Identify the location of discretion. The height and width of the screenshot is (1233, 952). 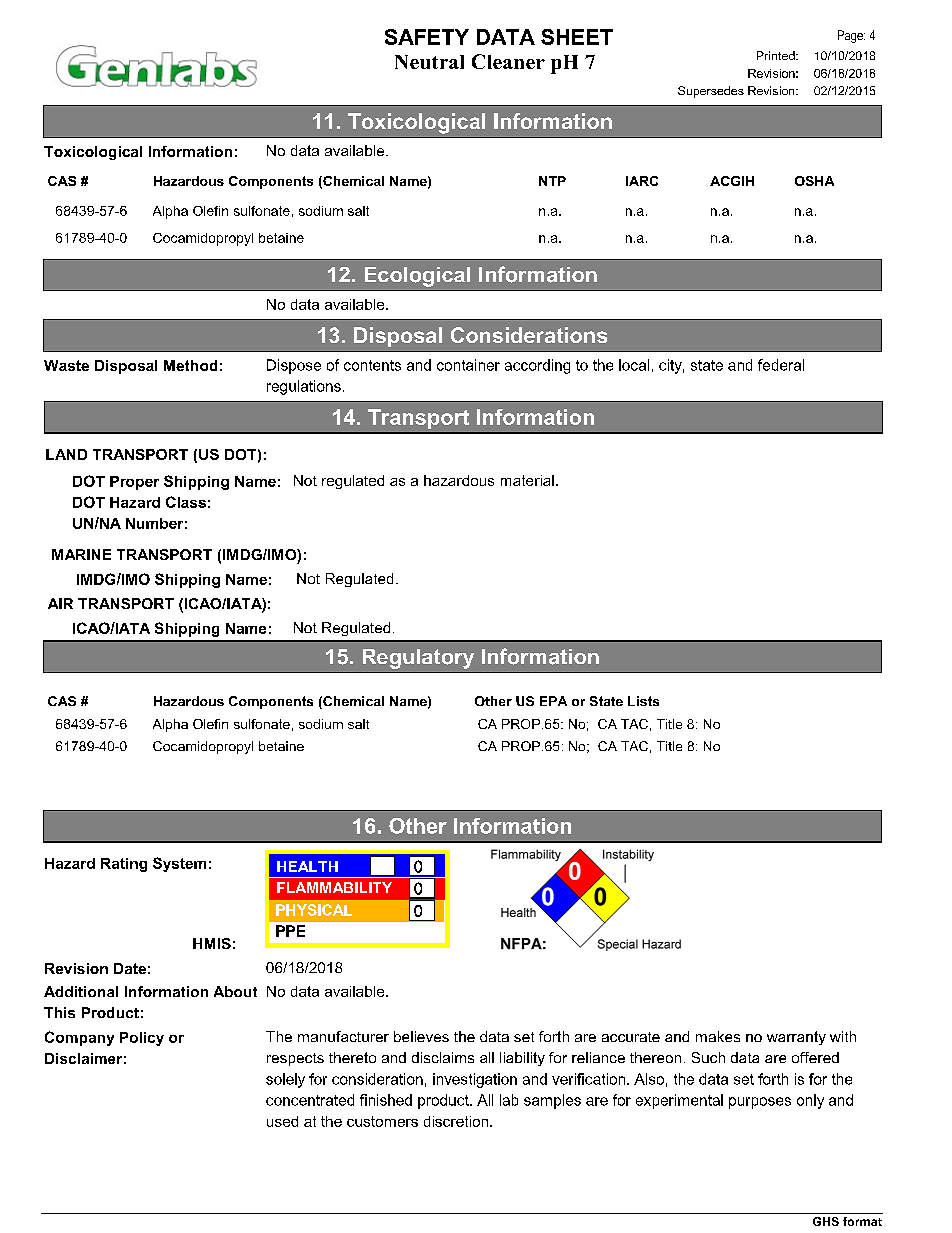
(456, 1121).
